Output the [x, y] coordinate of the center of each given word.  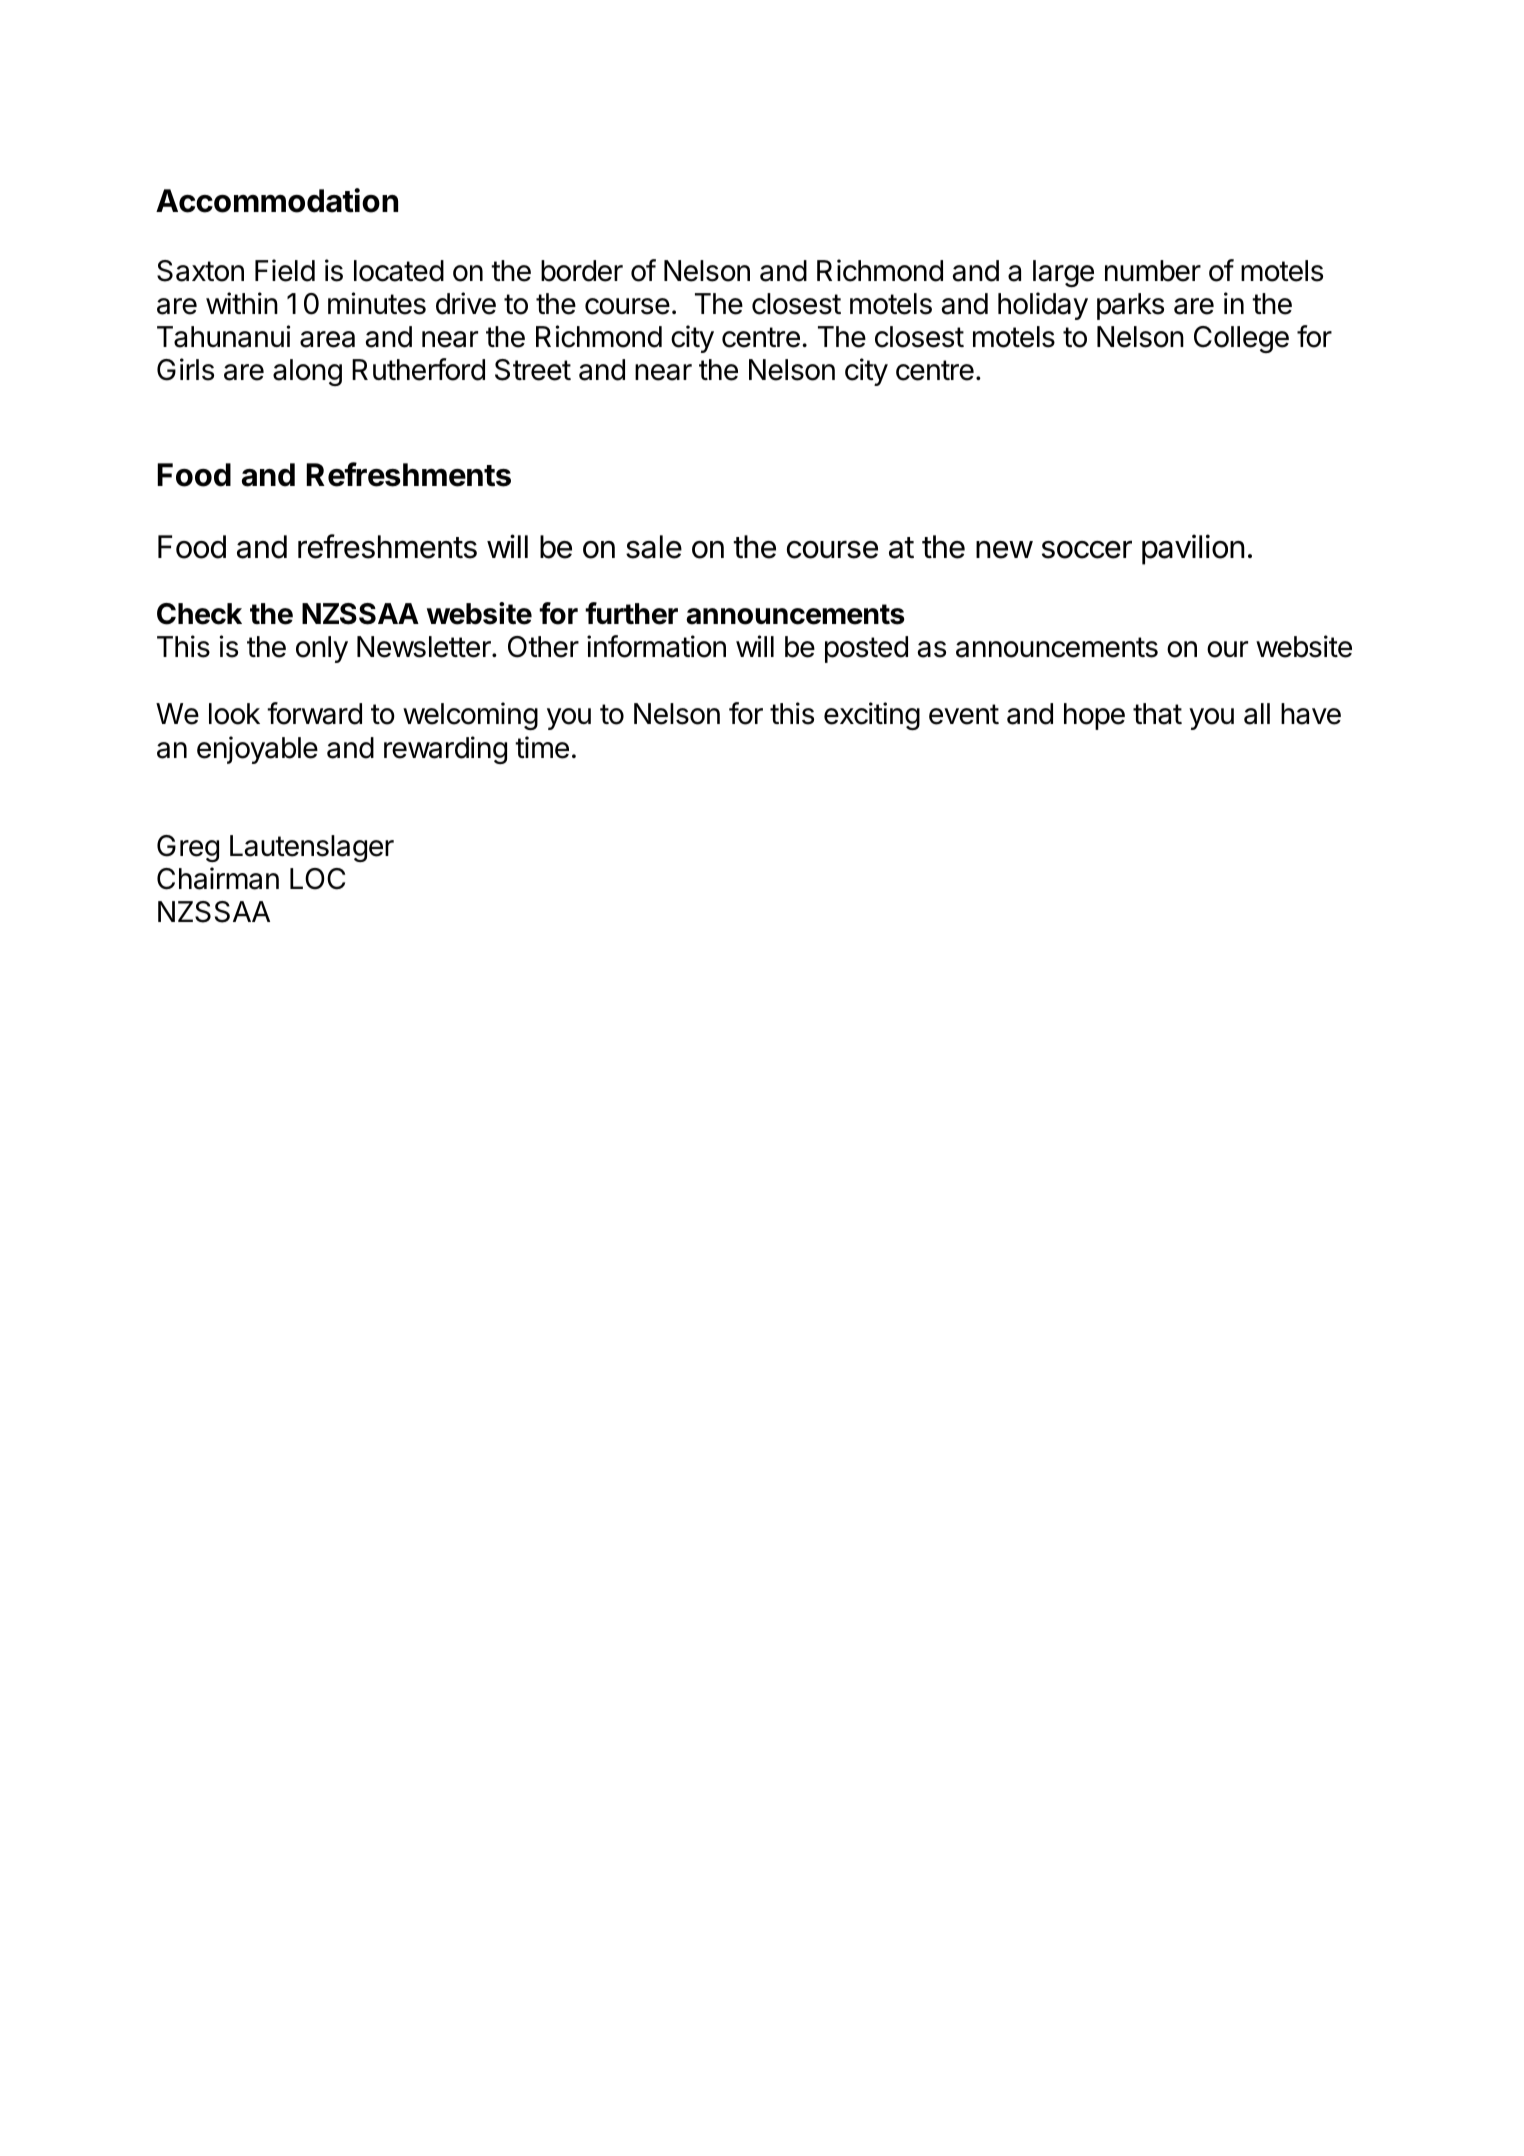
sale [654, 547]
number [1153, 271]
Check [199, 614]
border [582, 271]
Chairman [218, 878]
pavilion [1193, 549]
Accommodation [277, 200]
